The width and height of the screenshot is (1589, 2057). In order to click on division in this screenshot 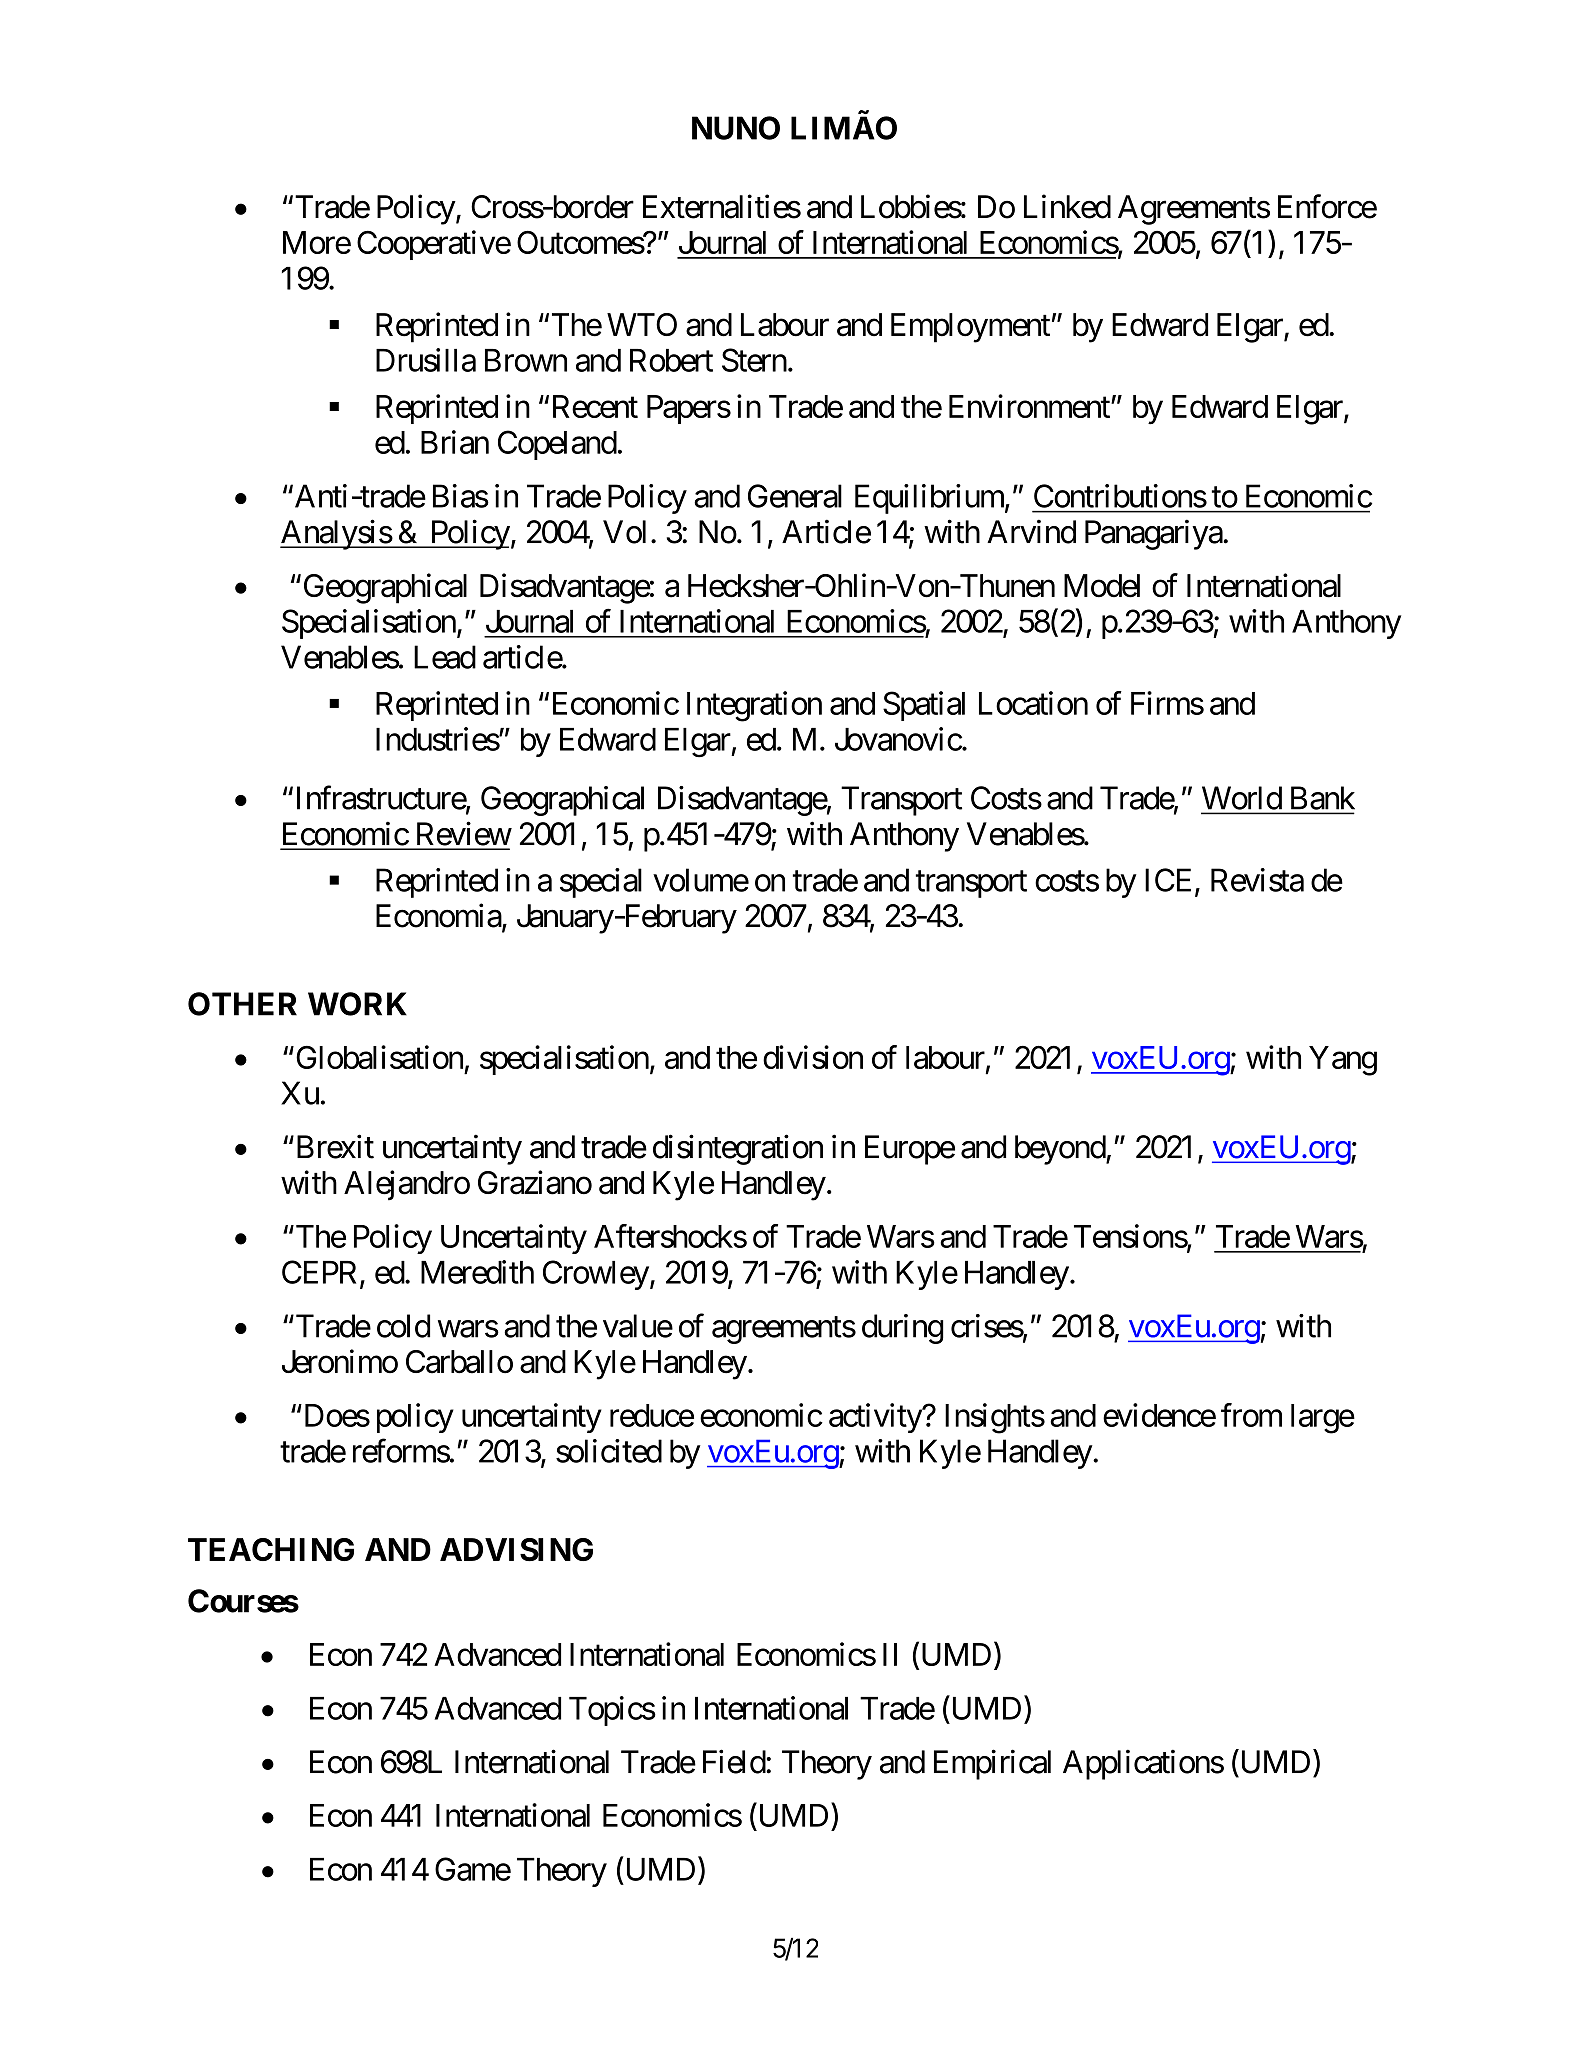, I will do `click(813, 1057)`.
